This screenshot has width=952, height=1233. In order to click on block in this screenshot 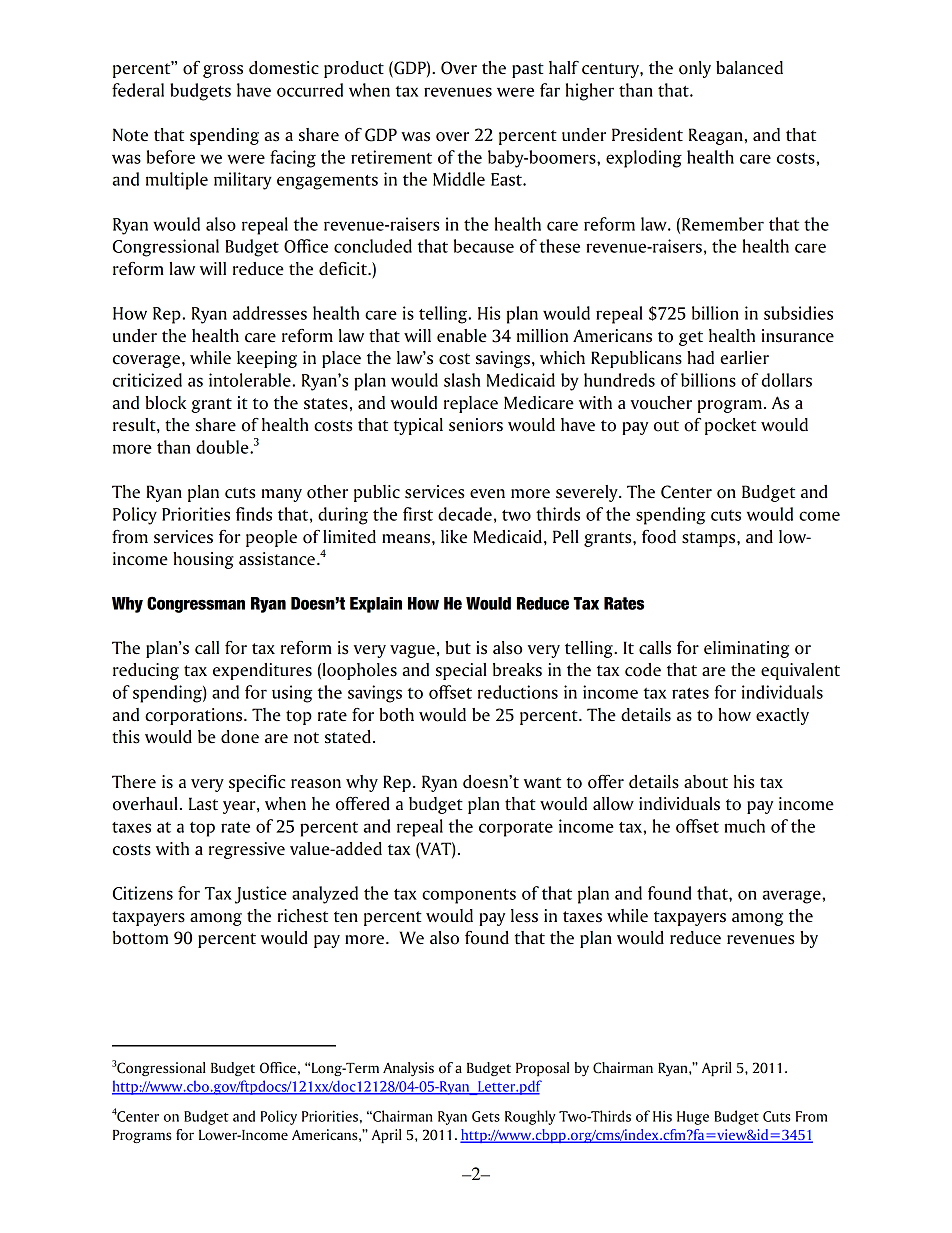, I will do `click(165, 403)`.
